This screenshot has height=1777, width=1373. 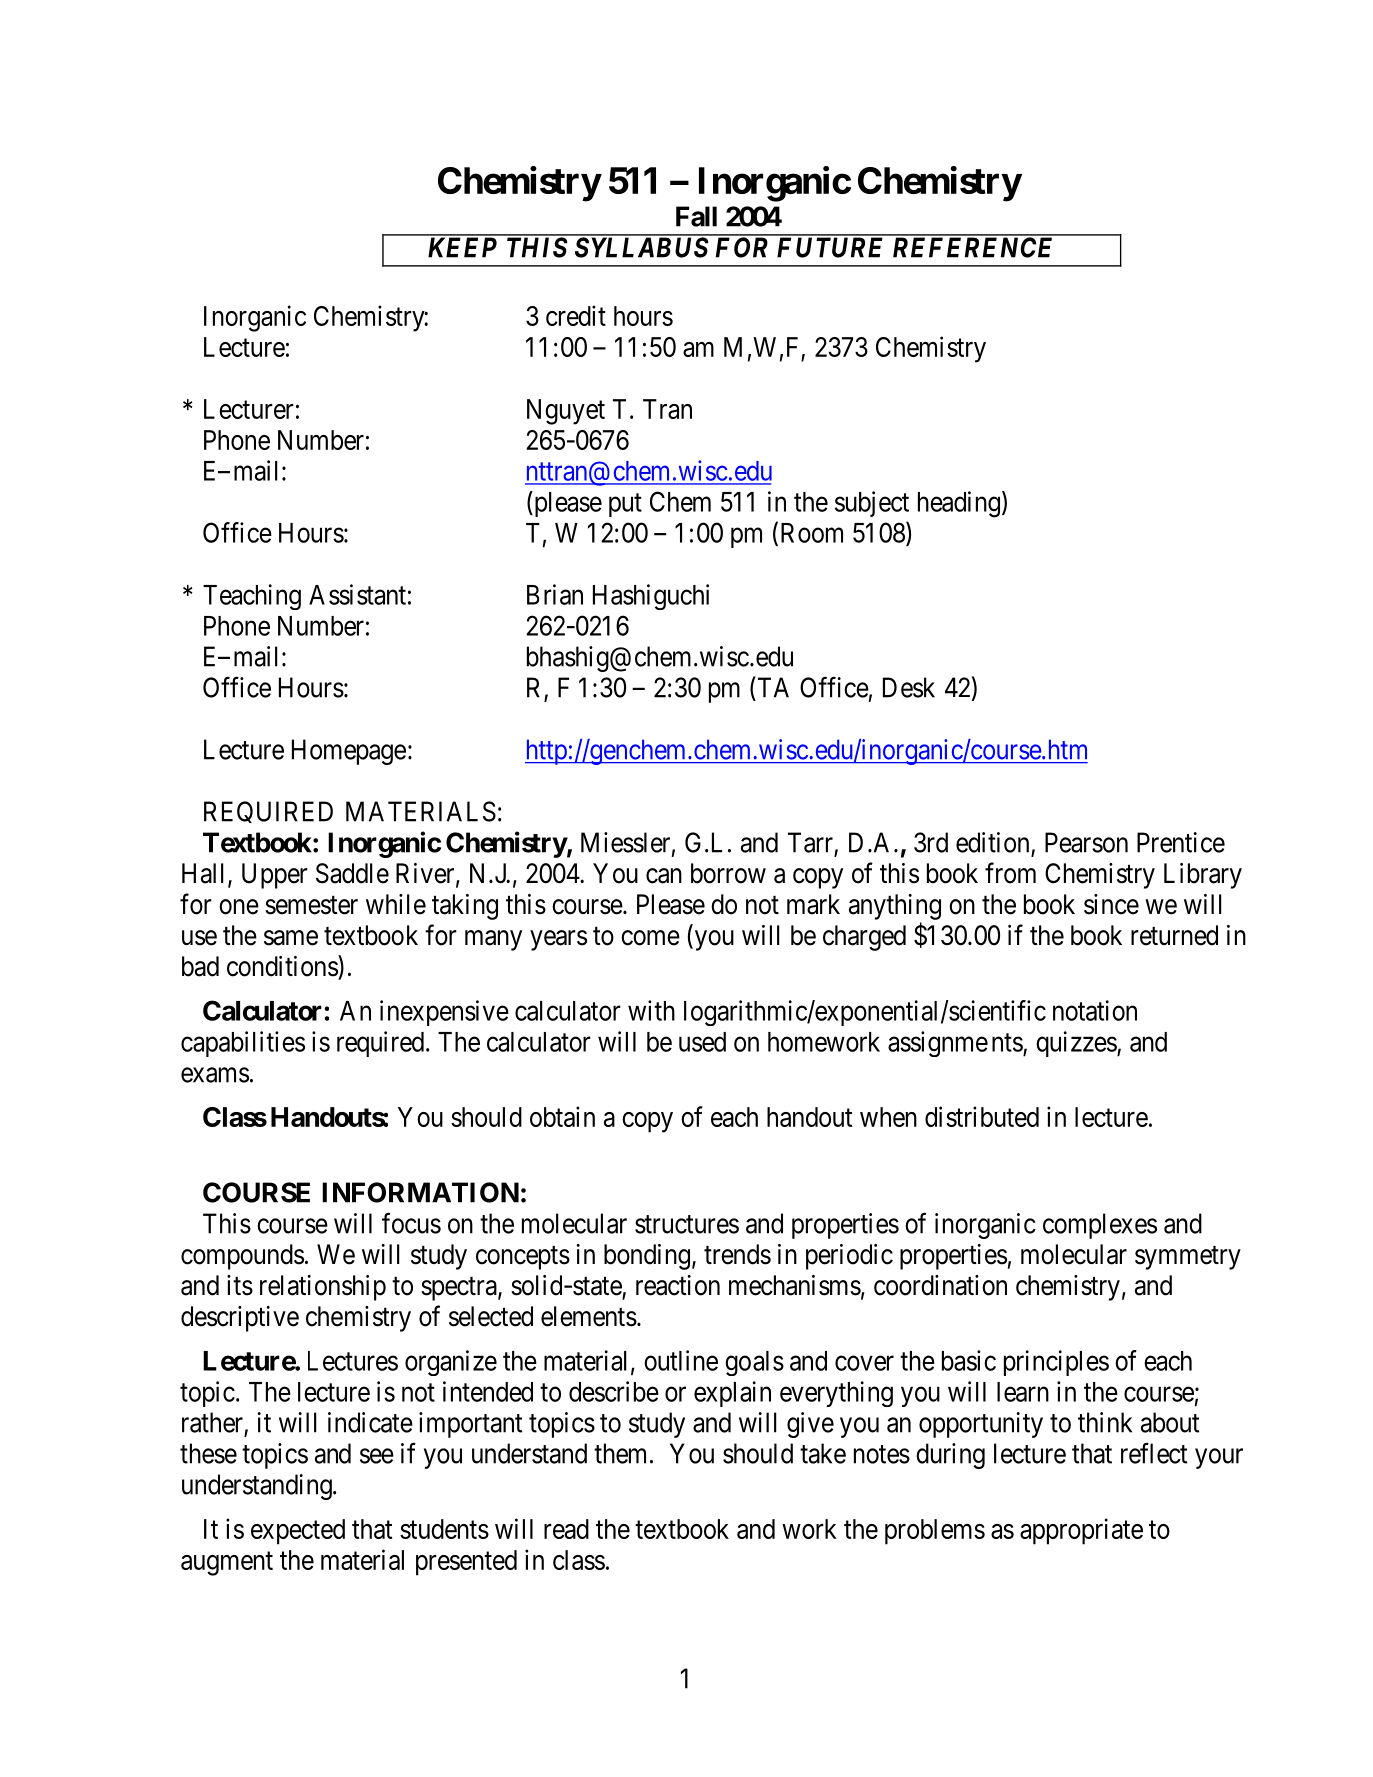 What do you see at coordinates (830, 247) in the screenshot?
I see `FUTURE` at bounding box center [830, 247].
